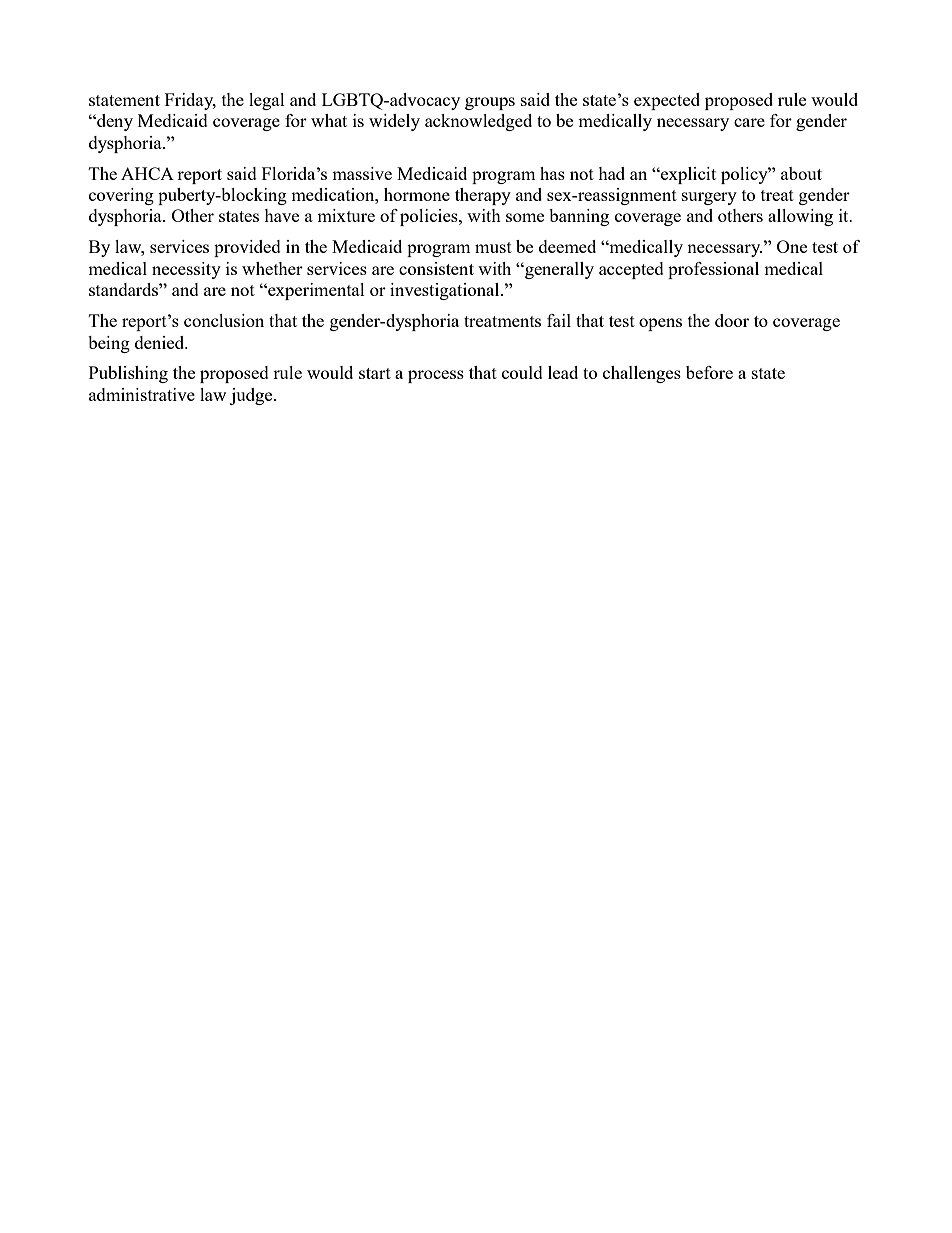  Describe the element at coordinates (559, 320) in the page. I see `fail` at that location.
